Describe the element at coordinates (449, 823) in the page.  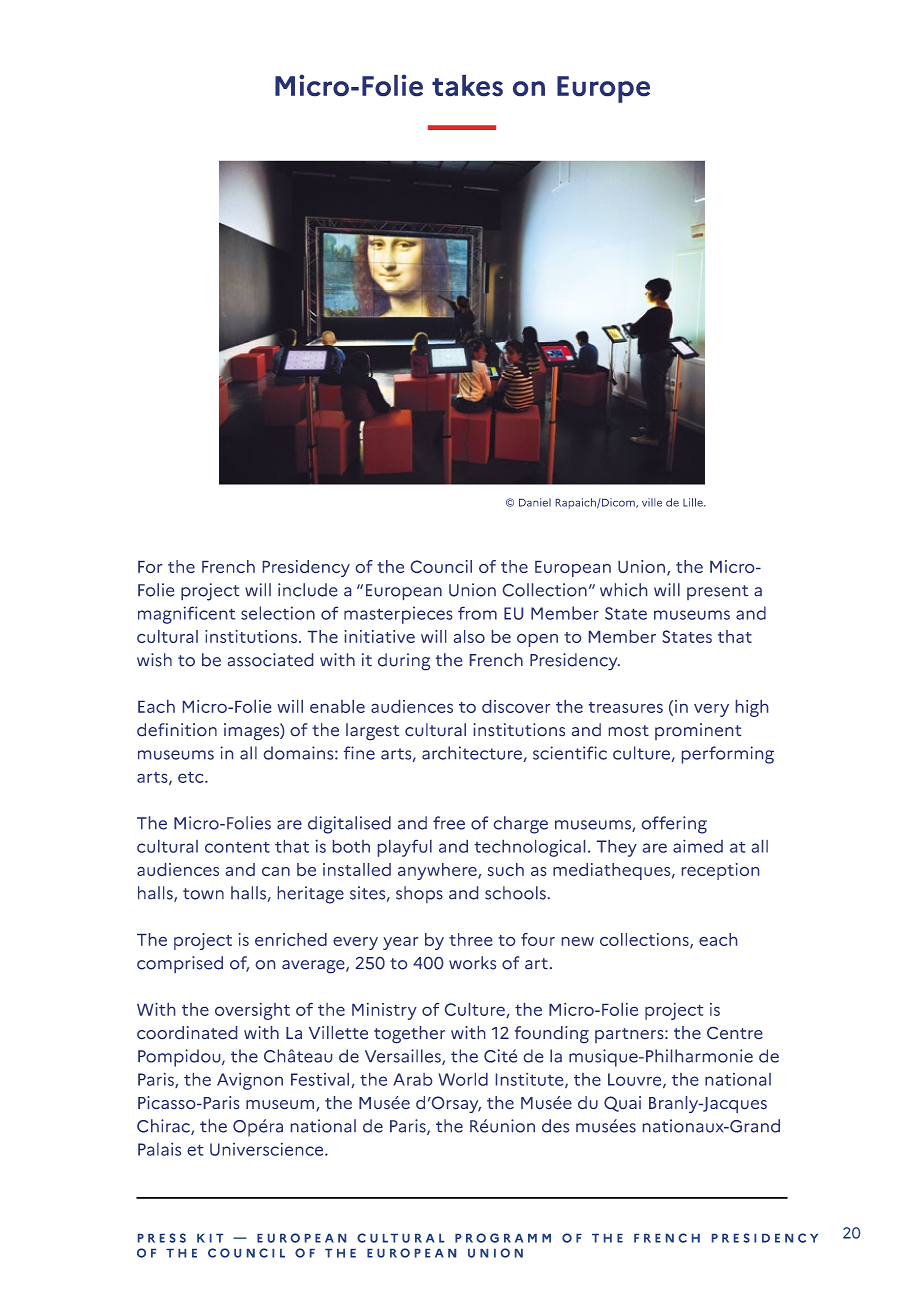
I see `free` at that location.
